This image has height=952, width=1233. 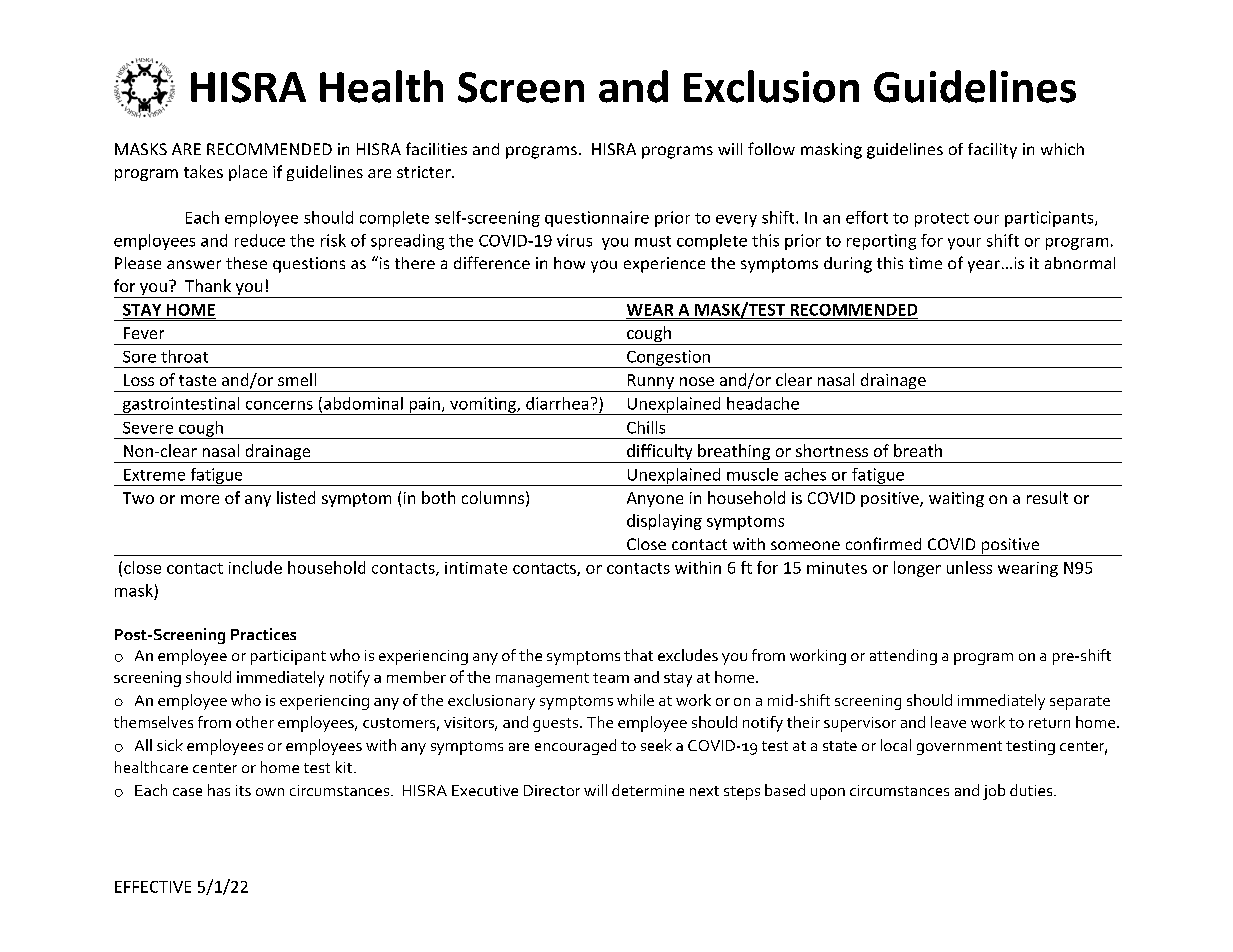 What do you see at coordinates (648, 790) in the image?
I see `determine` at bounding box center [648, 790].
